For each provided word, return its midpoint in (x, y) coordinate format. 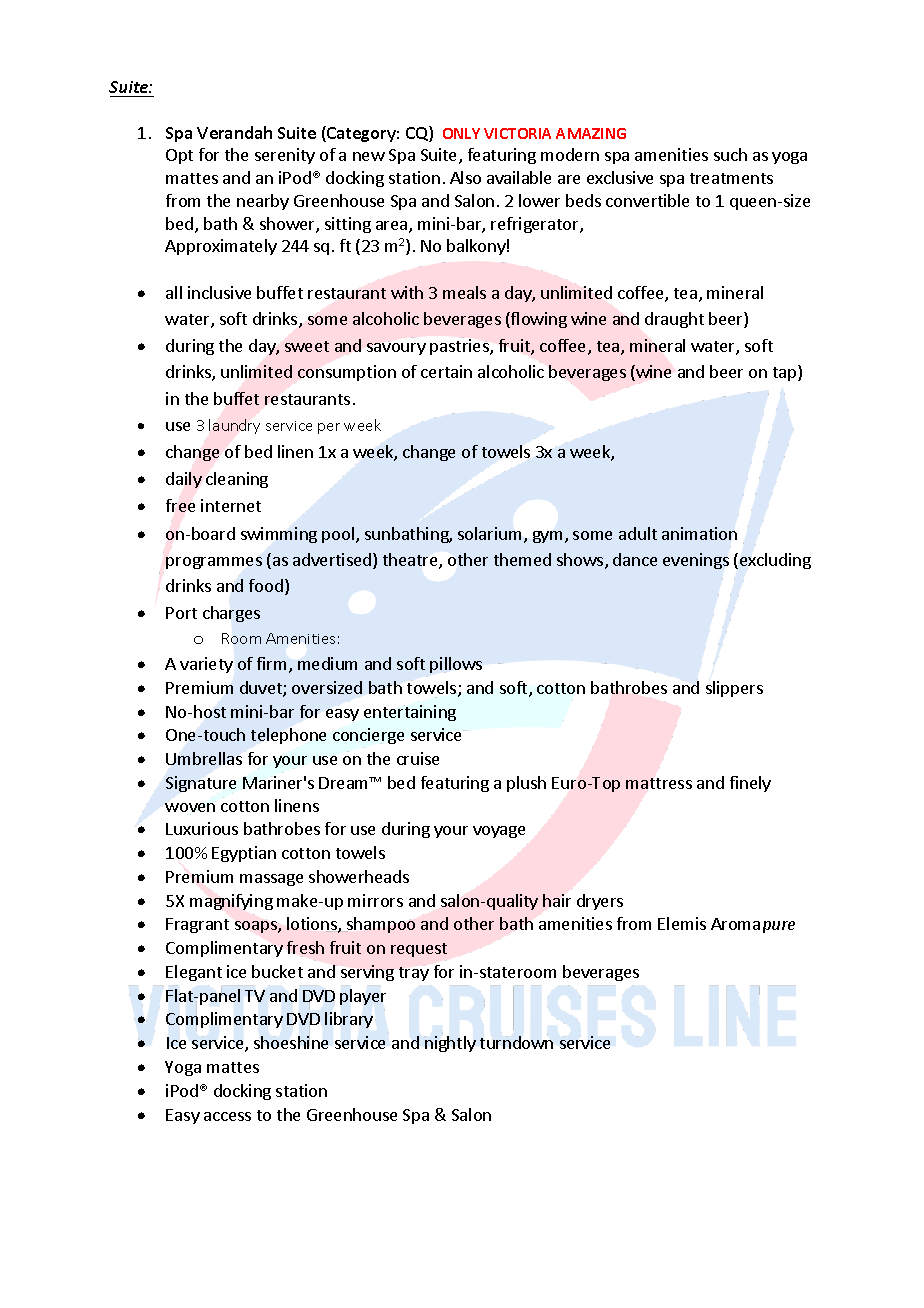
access (227, 1116)
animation (699, 533)
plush (526, 784)
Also (465, 177)
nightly (450, 1044)
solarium (489, 533)
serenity (285, 156)
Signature (201, 784)
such (730, 154)
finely (750, 784)
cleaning (237, 480)
